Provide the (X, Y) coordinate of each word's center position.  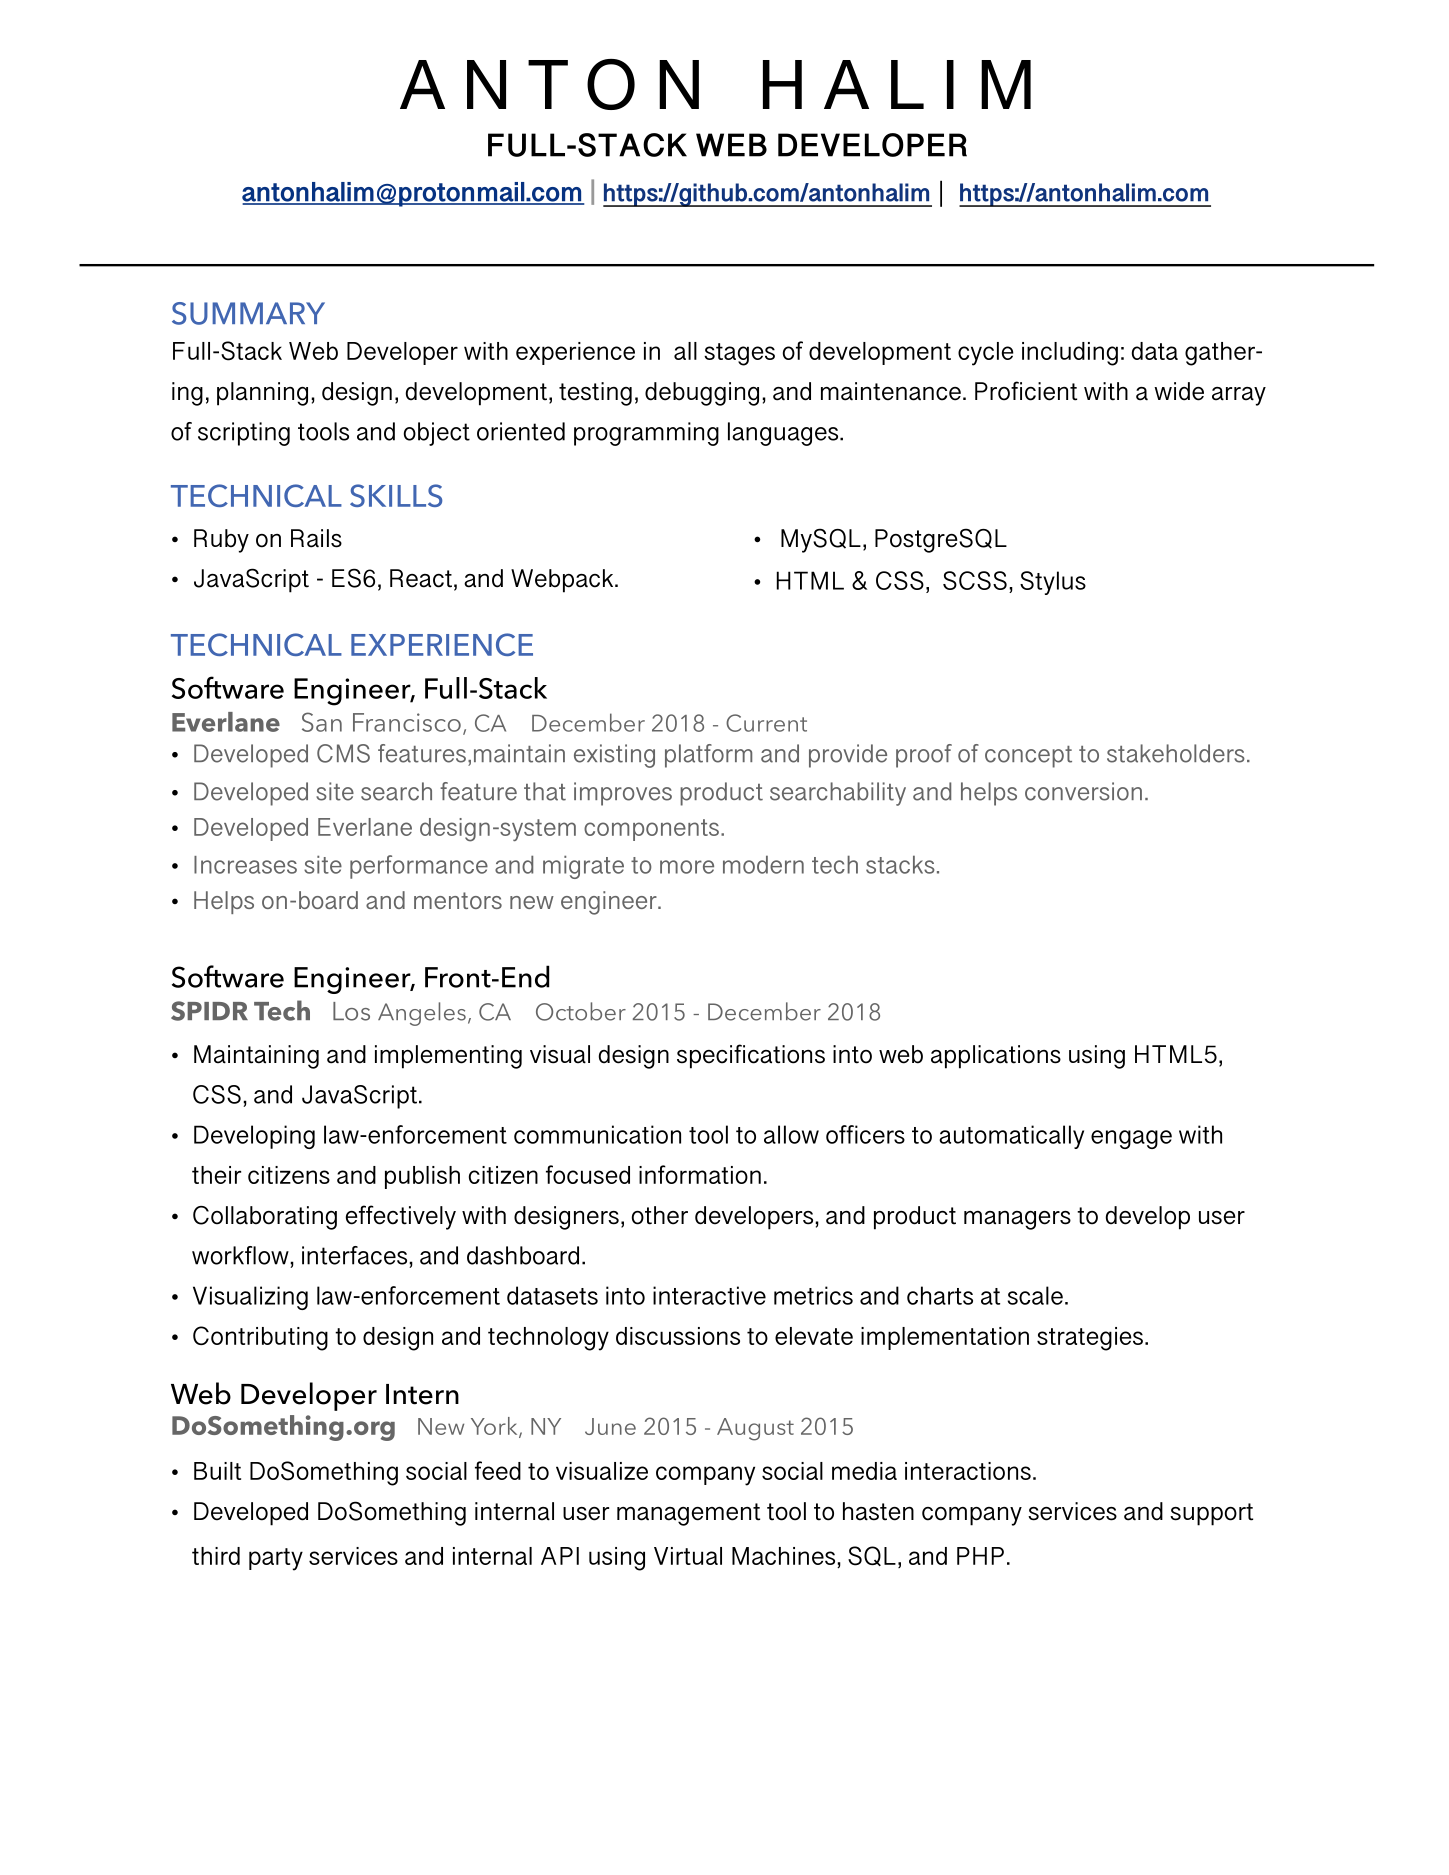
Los (351, 1011)
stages (739, 354)
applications (996, 1057)
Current (766, 723)
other (660, 1215)
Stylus (1053, 583)
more (687, 867)
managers (1017, 1220)
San (322, 722)
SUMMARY (248, 313)
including (1070, 354)
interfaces (356, 1255)
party (276, 1559)
